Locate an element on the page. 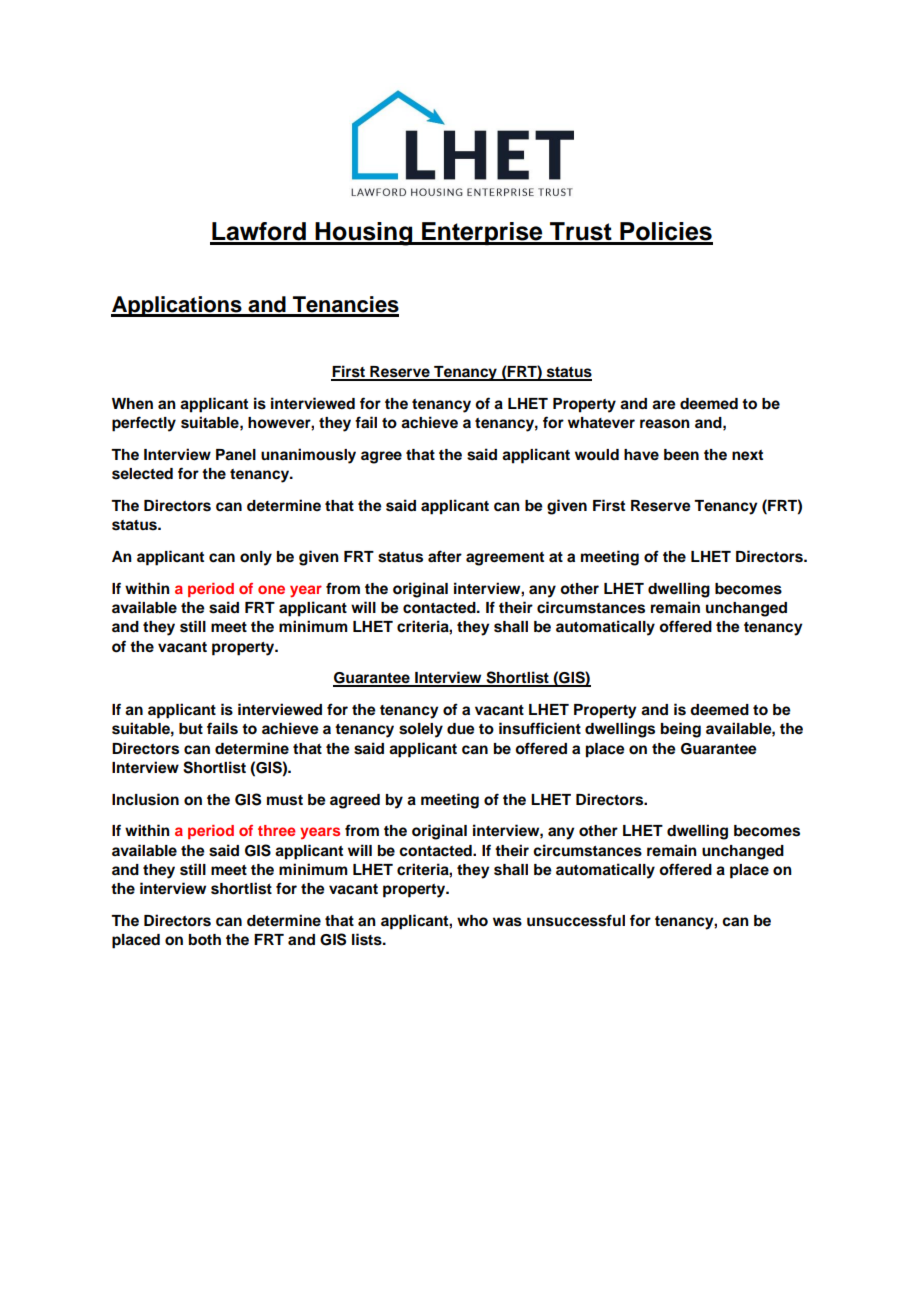 Image resolution: width=924 pixels, height=1308 pixels. due is located at coordinates (461, 729).
